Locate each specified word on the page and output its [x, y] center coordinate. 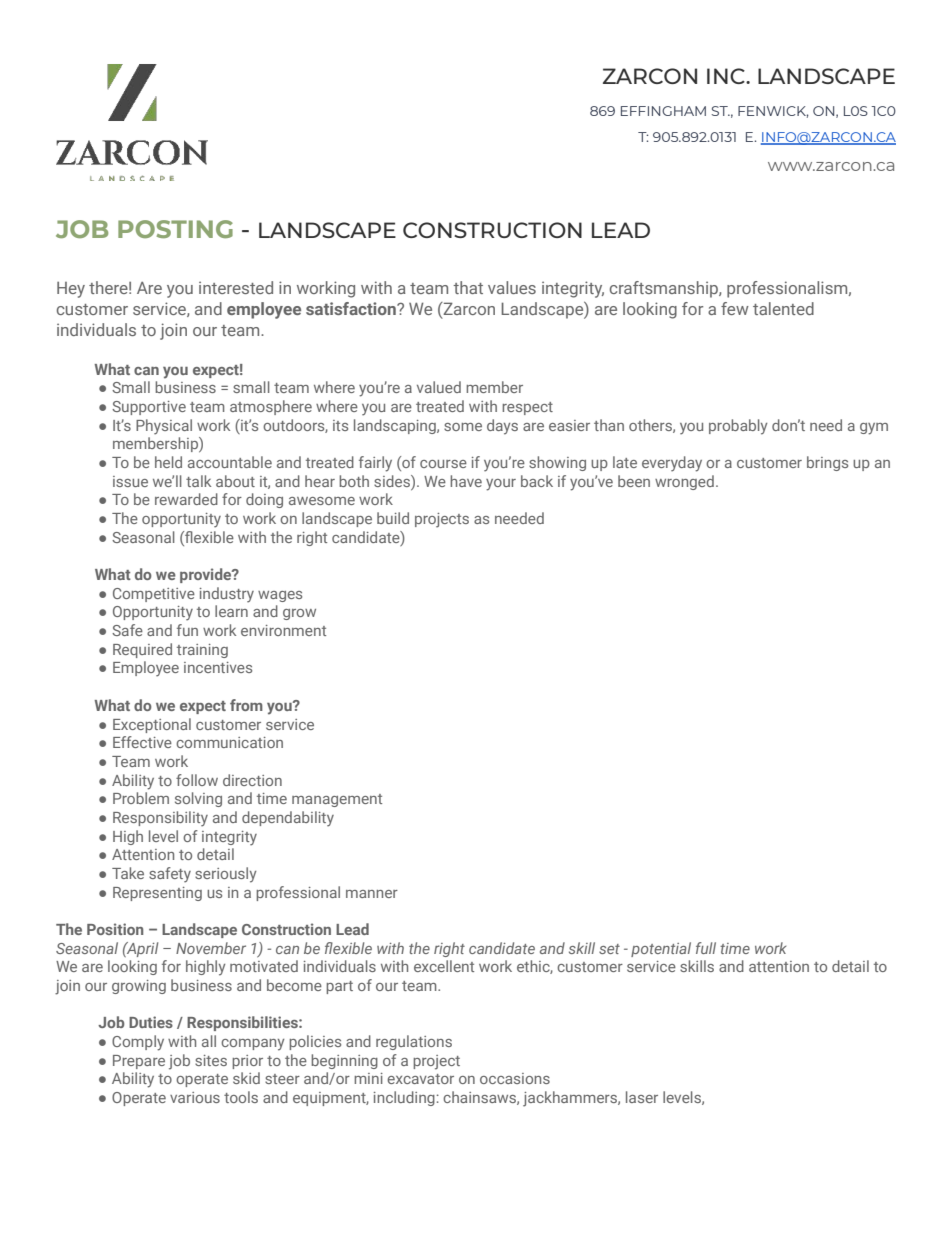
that [468, 287]
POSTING [175, 229]
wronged [684, 482]
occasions [515, 1078]
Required [142, 650]
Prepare [139, 1062]
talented [783, 308]
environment [283, 630]
